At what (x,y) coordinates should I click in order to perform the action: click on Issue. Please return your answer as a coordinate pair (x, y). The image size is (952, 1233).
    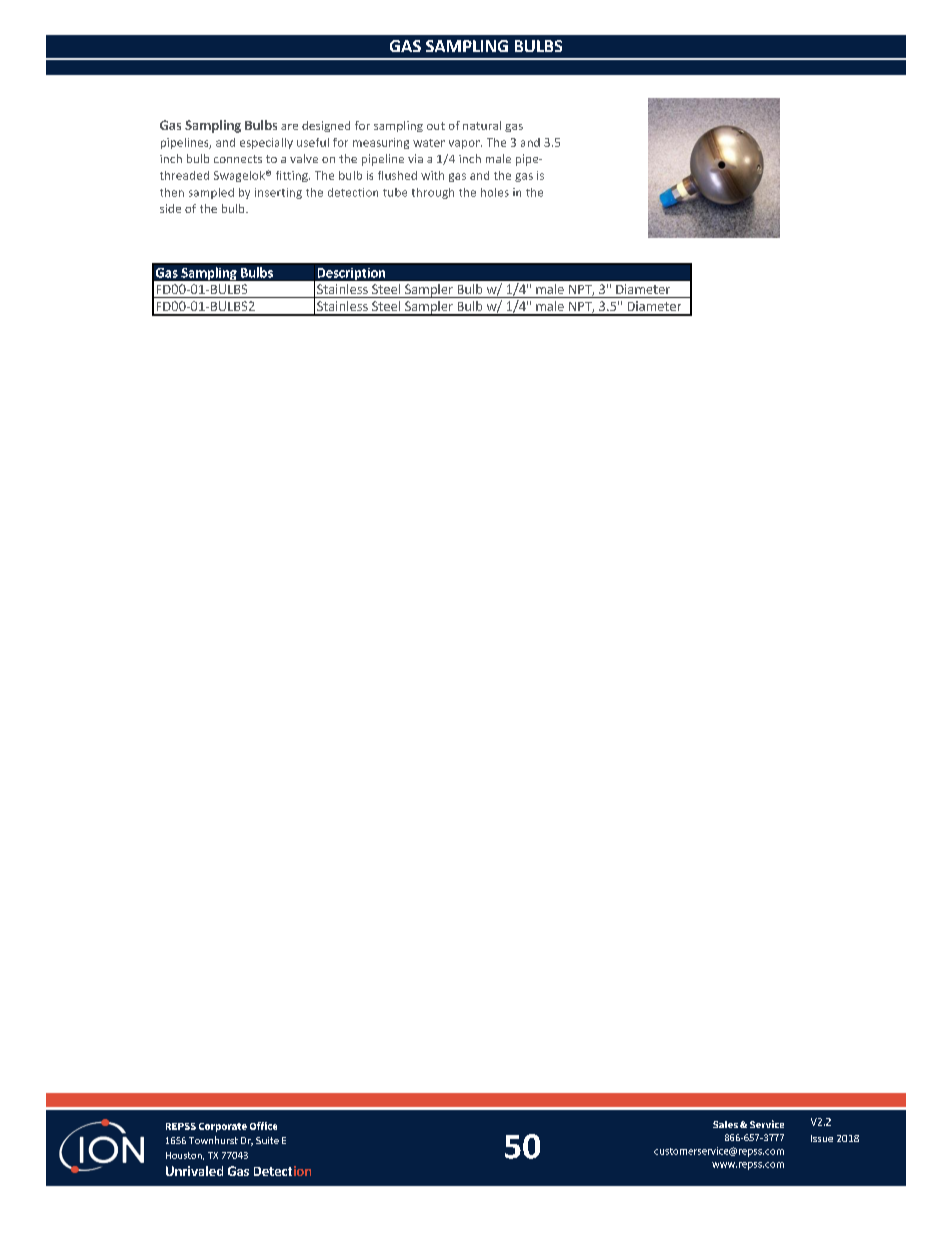
    Looking at the image, I should click on (822, 1138).
